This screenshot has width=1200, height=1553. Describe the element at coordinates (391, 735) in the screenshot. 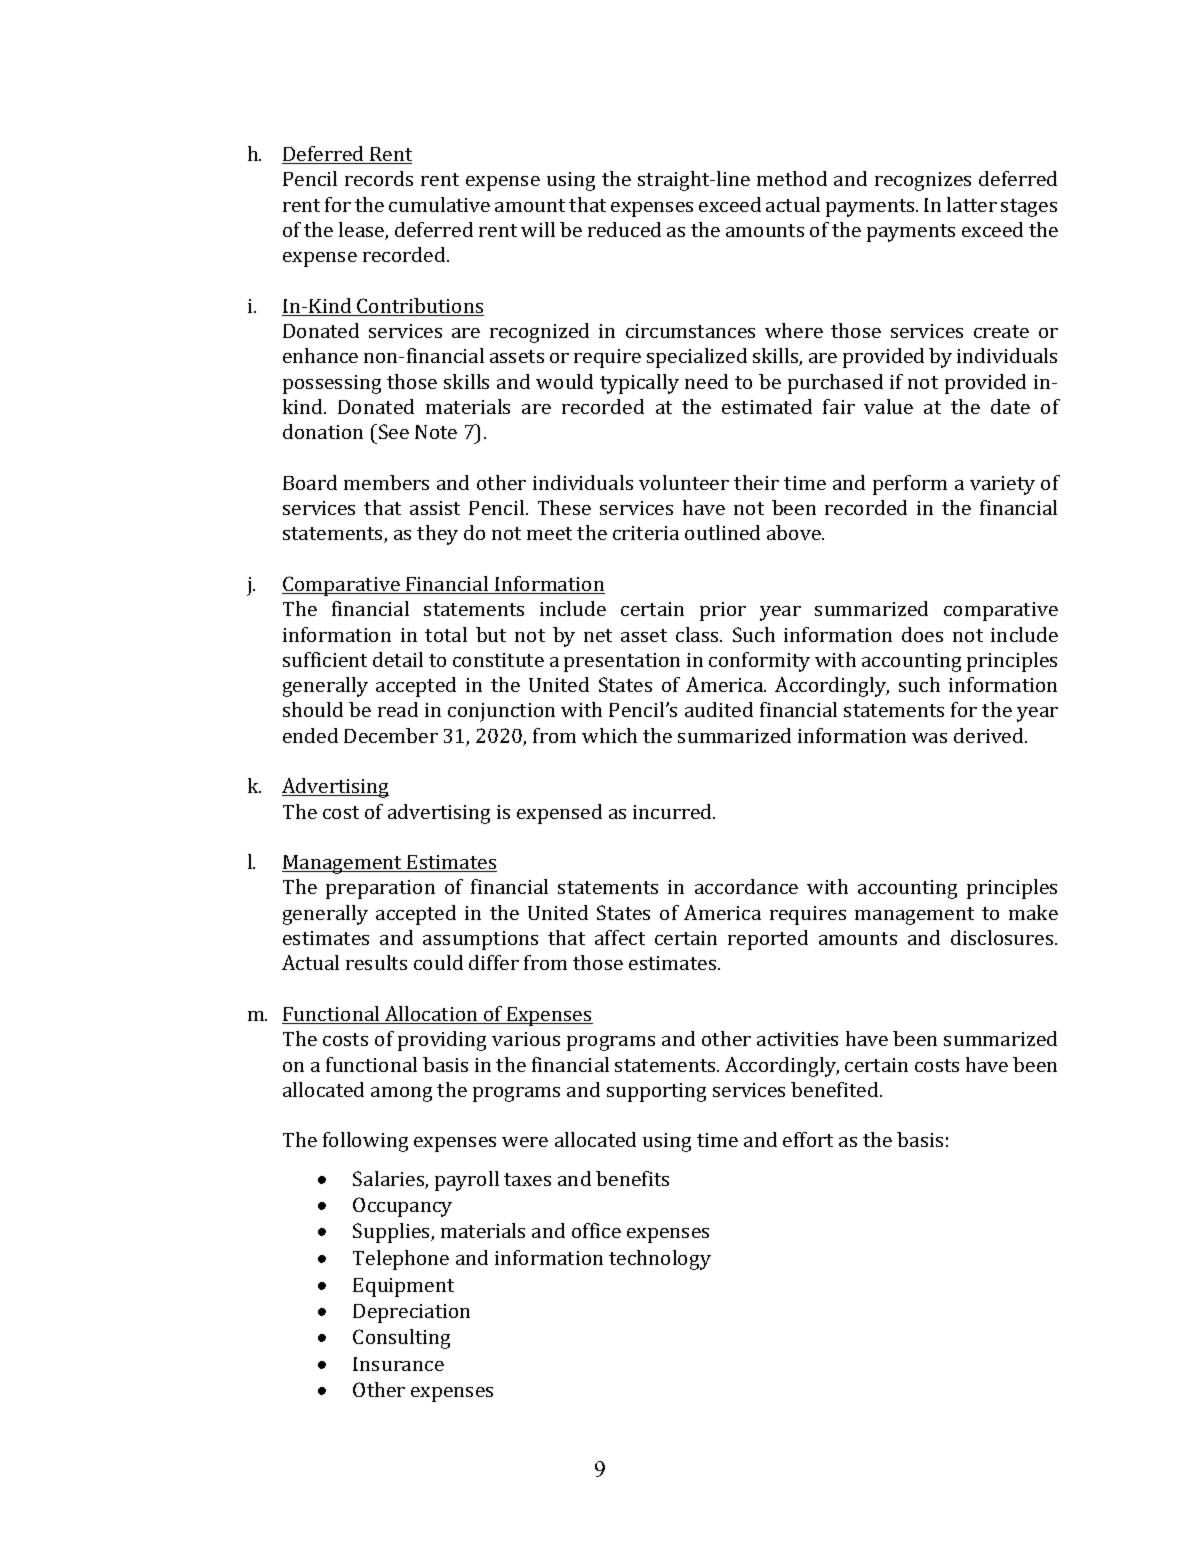

I see `December` at that location.
